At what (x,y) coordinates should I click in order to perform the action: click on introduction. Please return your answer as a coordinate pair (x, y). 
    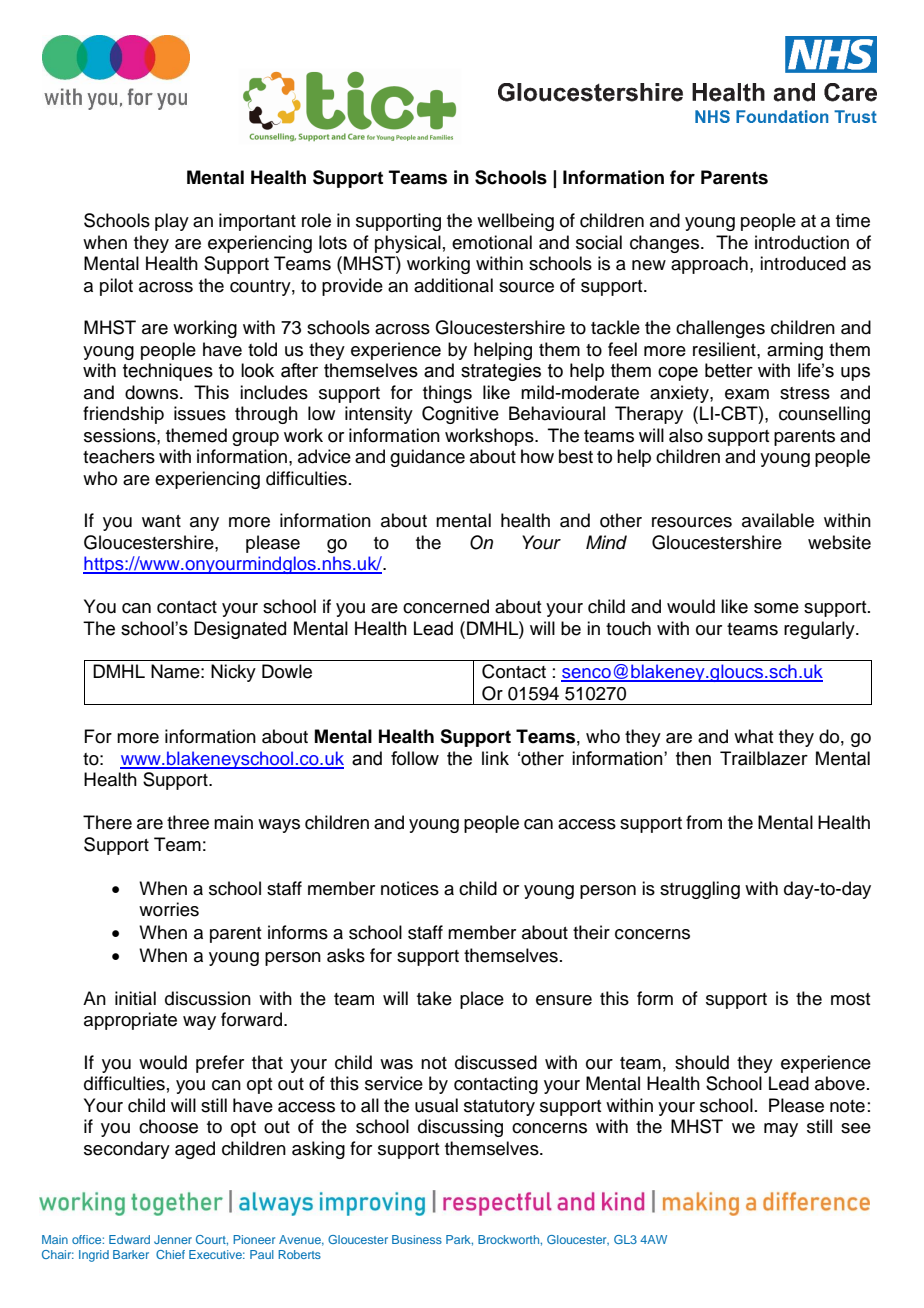
    Looking at the image, I should click on (802, 242).
